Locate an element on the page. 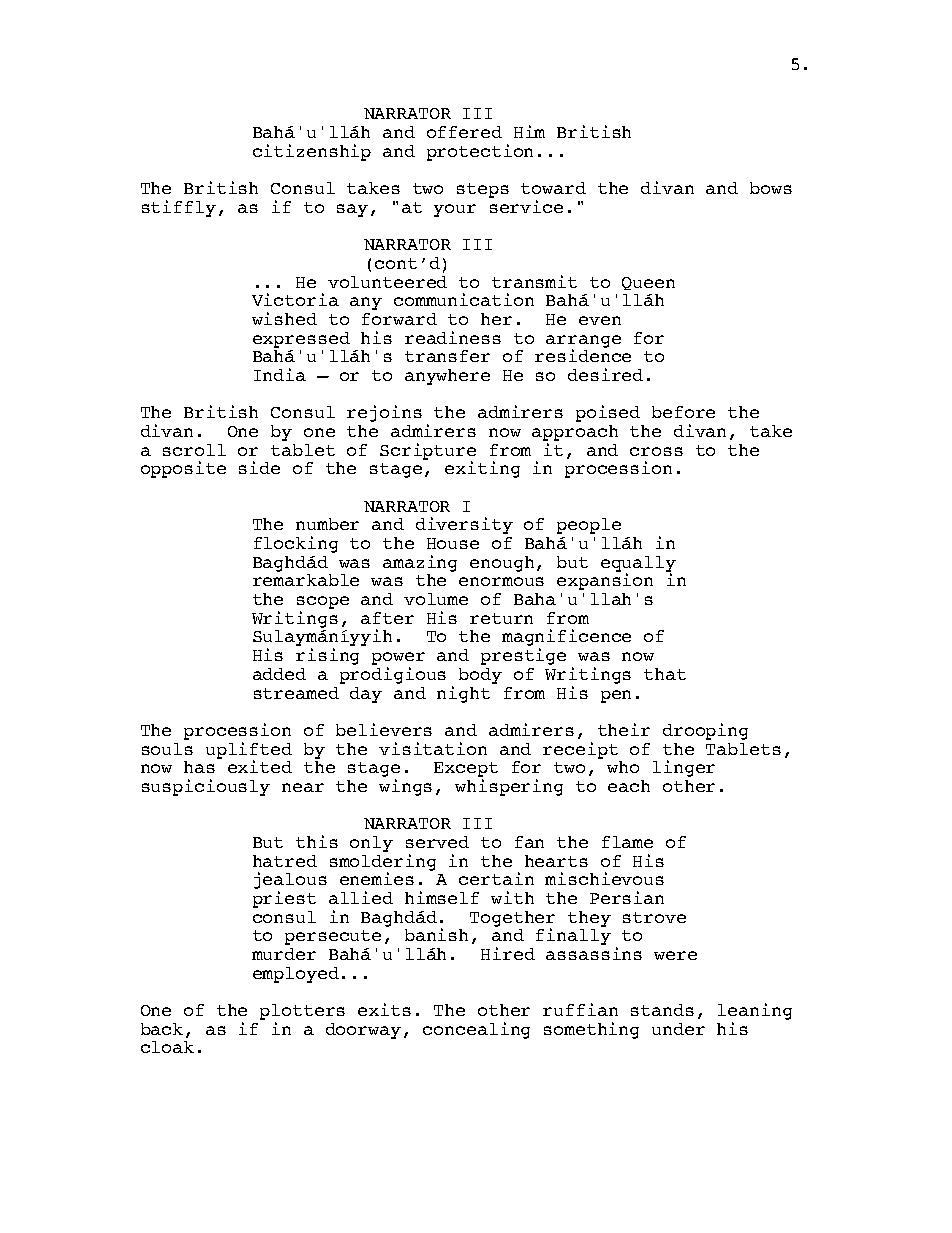 The width and height of the image is (952, 1233). citizenship is located at coordinates (312, 152).
